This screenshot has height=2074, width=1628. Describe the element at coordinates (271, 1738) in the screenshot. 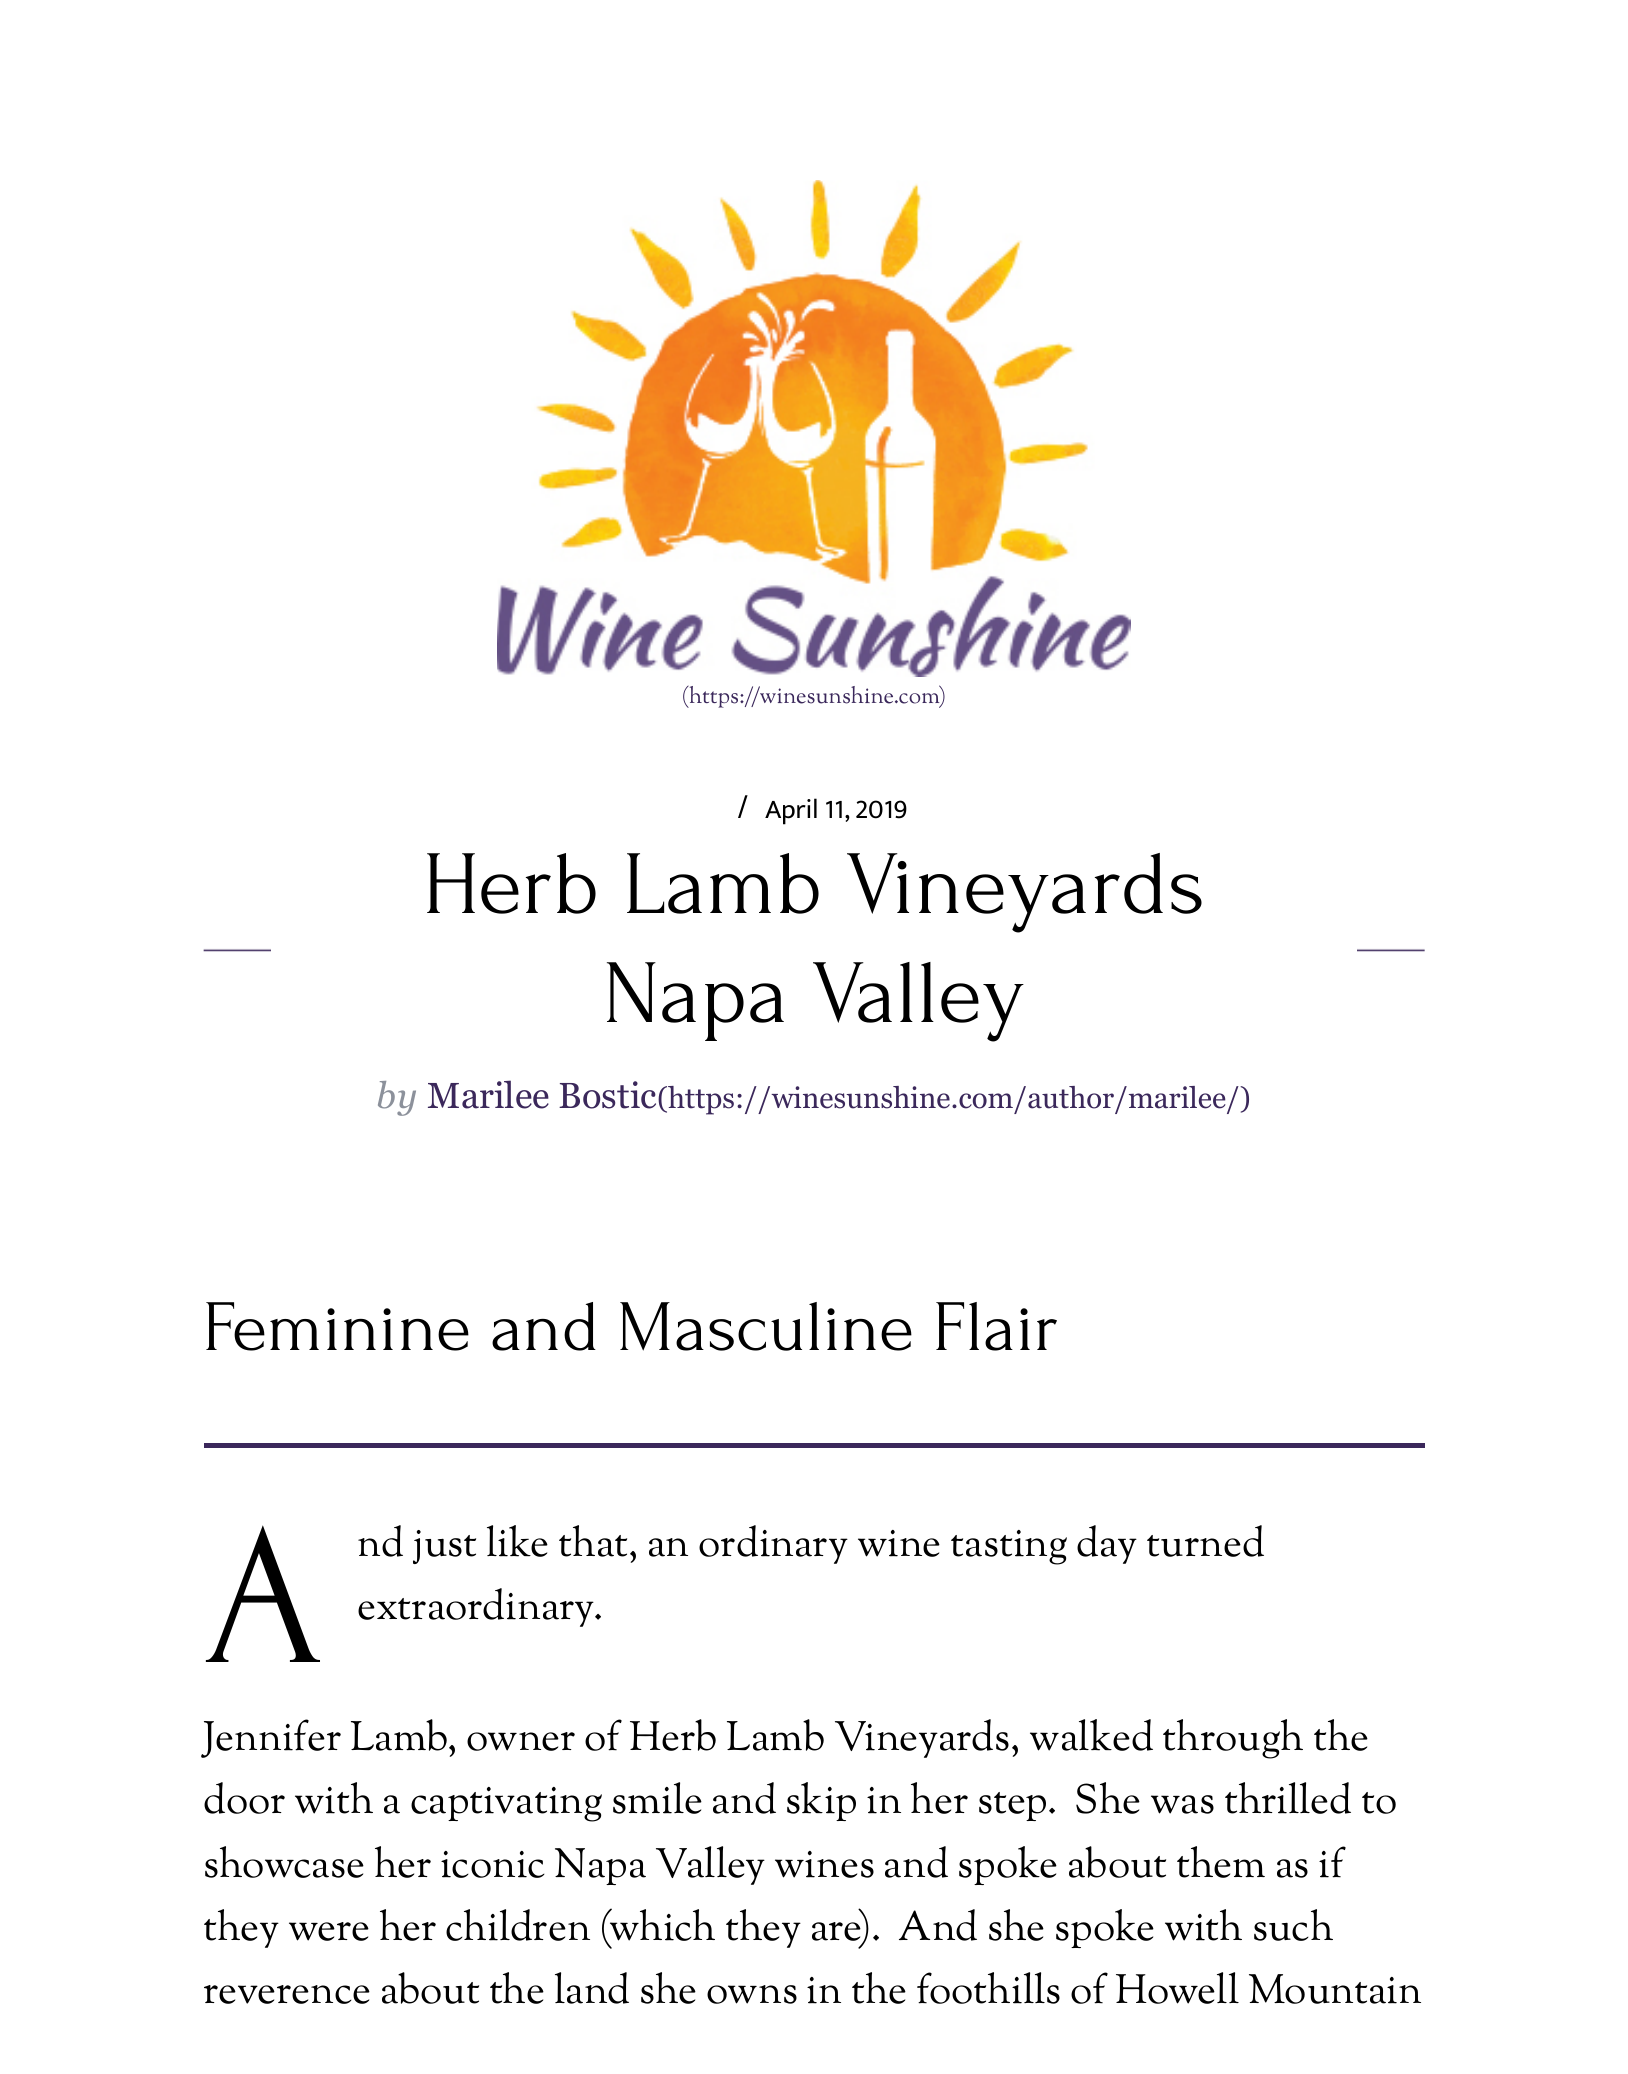

I see `Jennifer` at that location.
